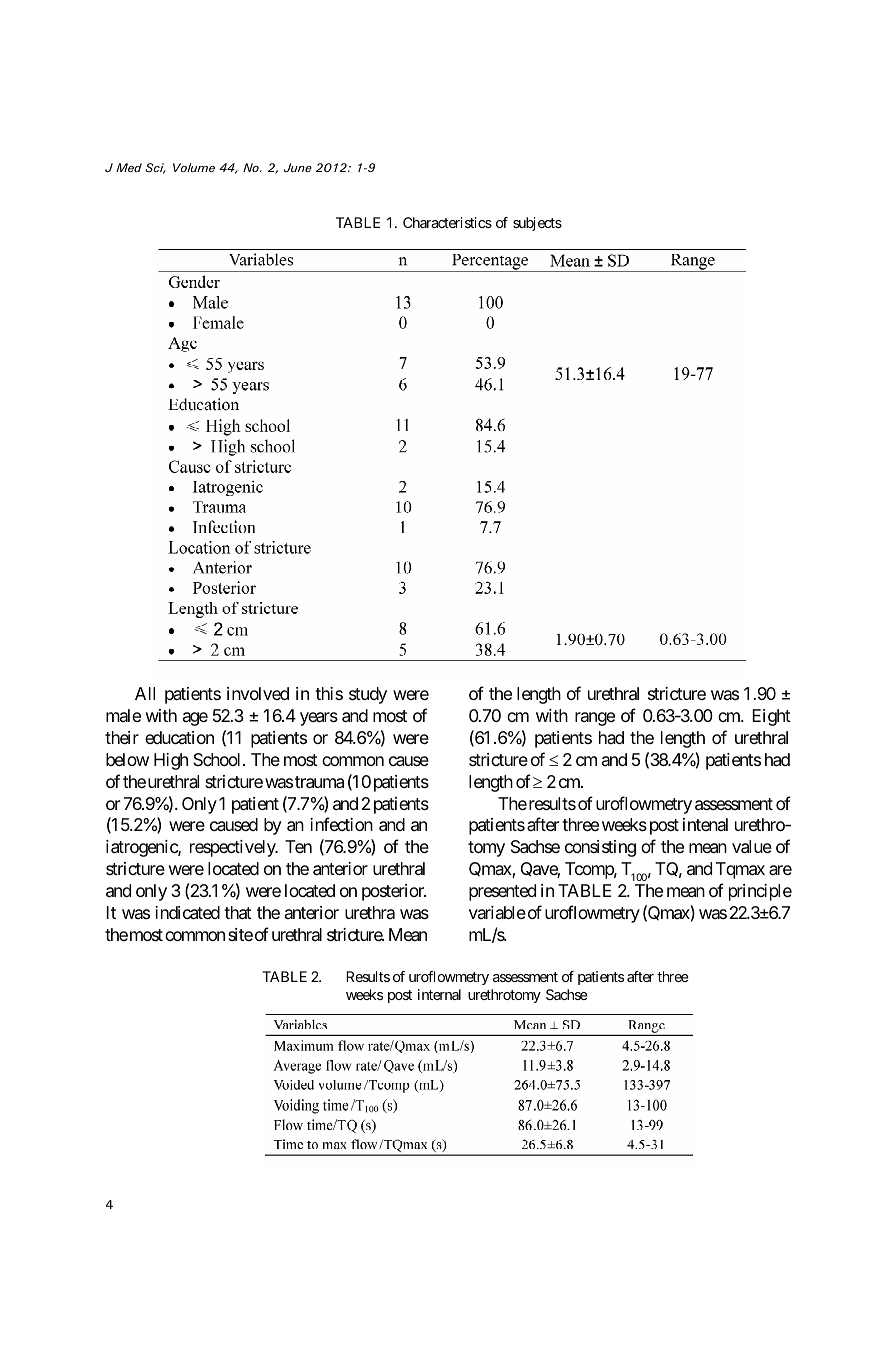 The width and height of the screenshot is (896, 1371). Describe the element at coordinates (298, 167) in the screenshot. I see `June` at that location.
